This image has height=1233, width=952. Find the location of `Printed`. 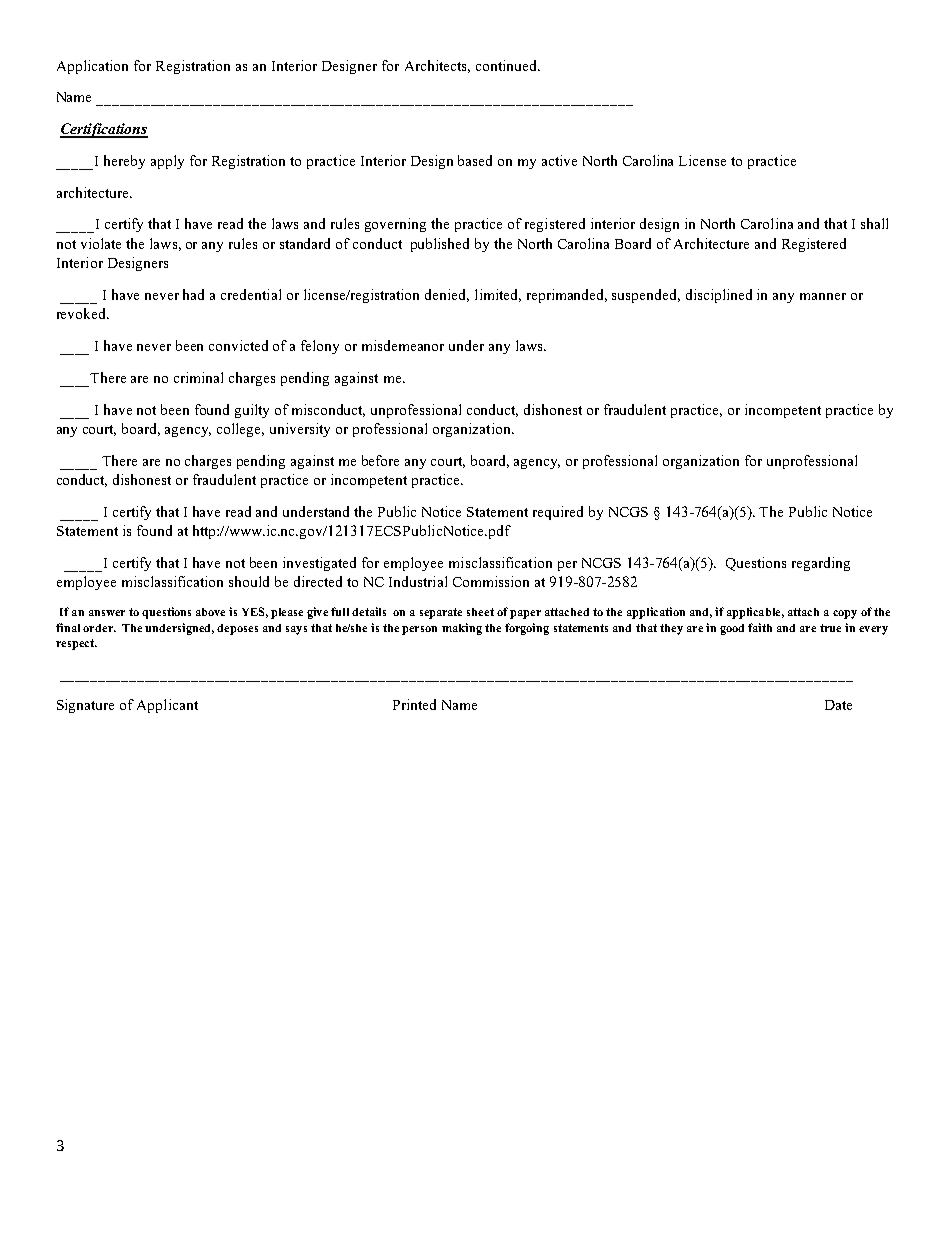

Printed is located at coordinates (414, 704).
